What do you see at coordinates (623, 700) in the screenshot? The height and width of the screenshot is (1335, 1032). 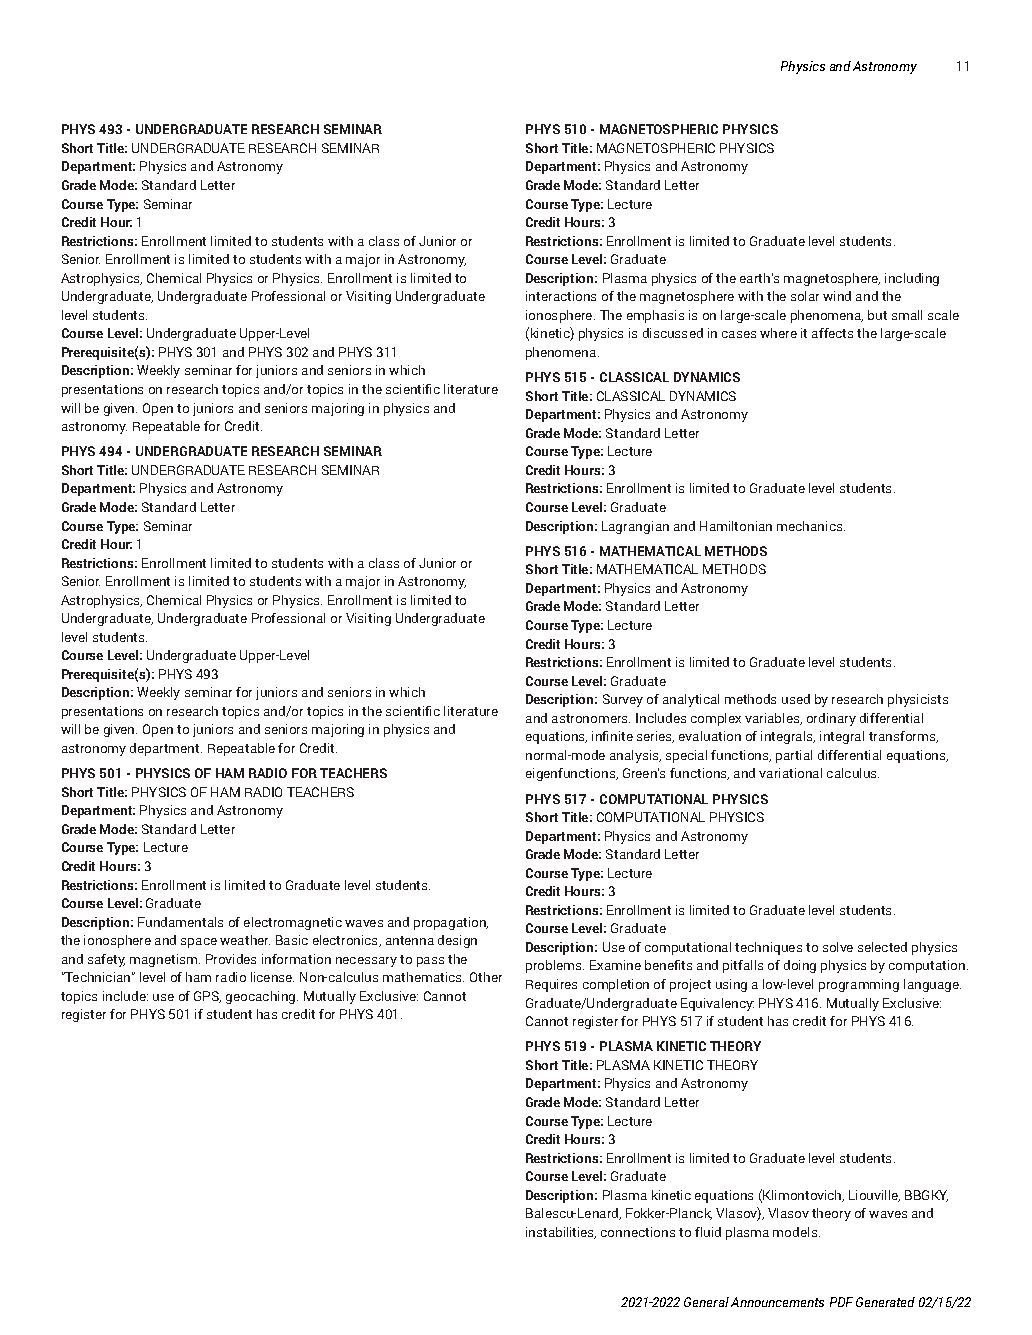 I see `Survey` at bounding box center [623, 700].
